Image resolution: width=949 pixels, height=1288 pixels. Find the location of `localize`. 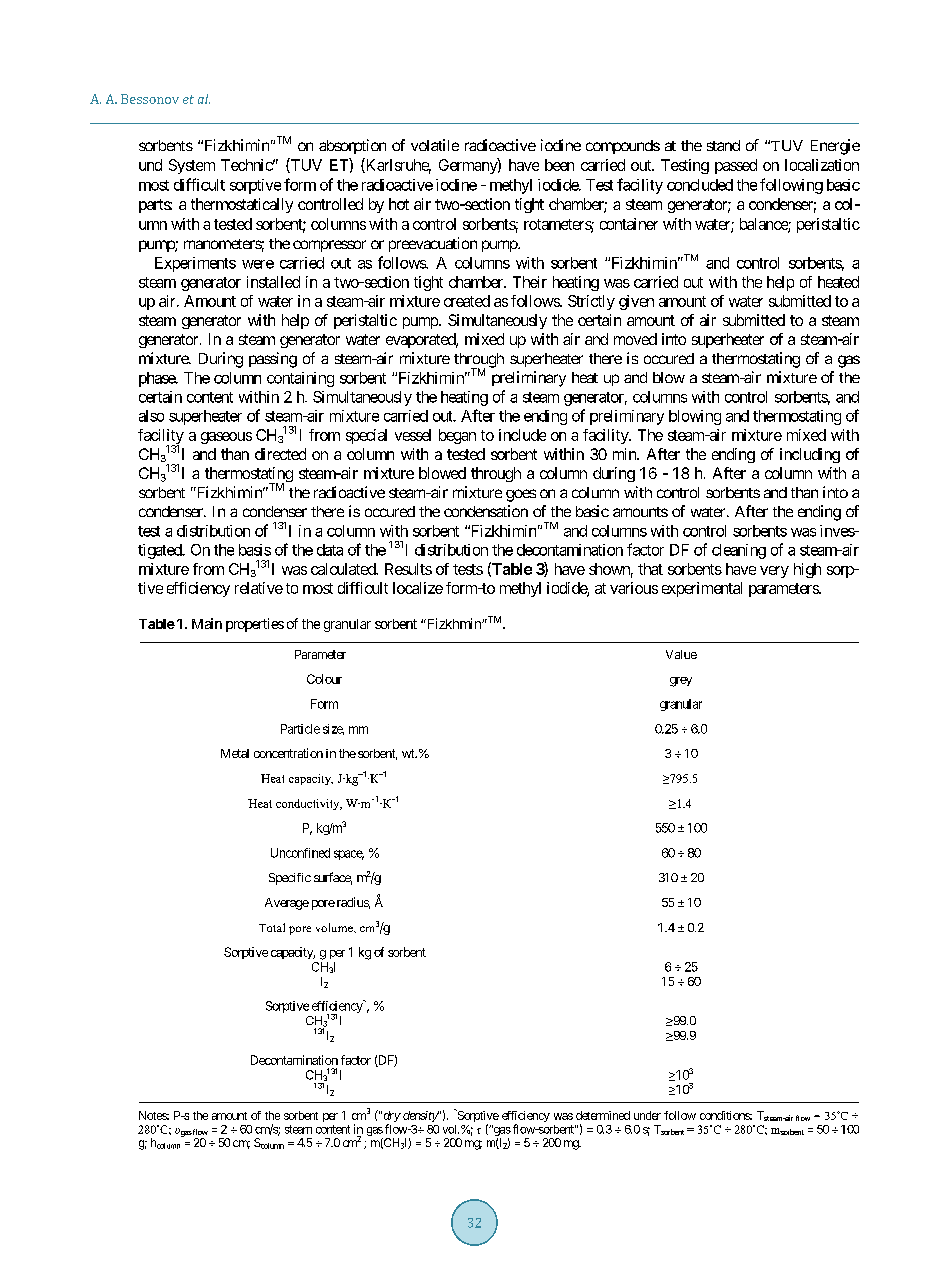

localize is located at coordinates (418, 588).
